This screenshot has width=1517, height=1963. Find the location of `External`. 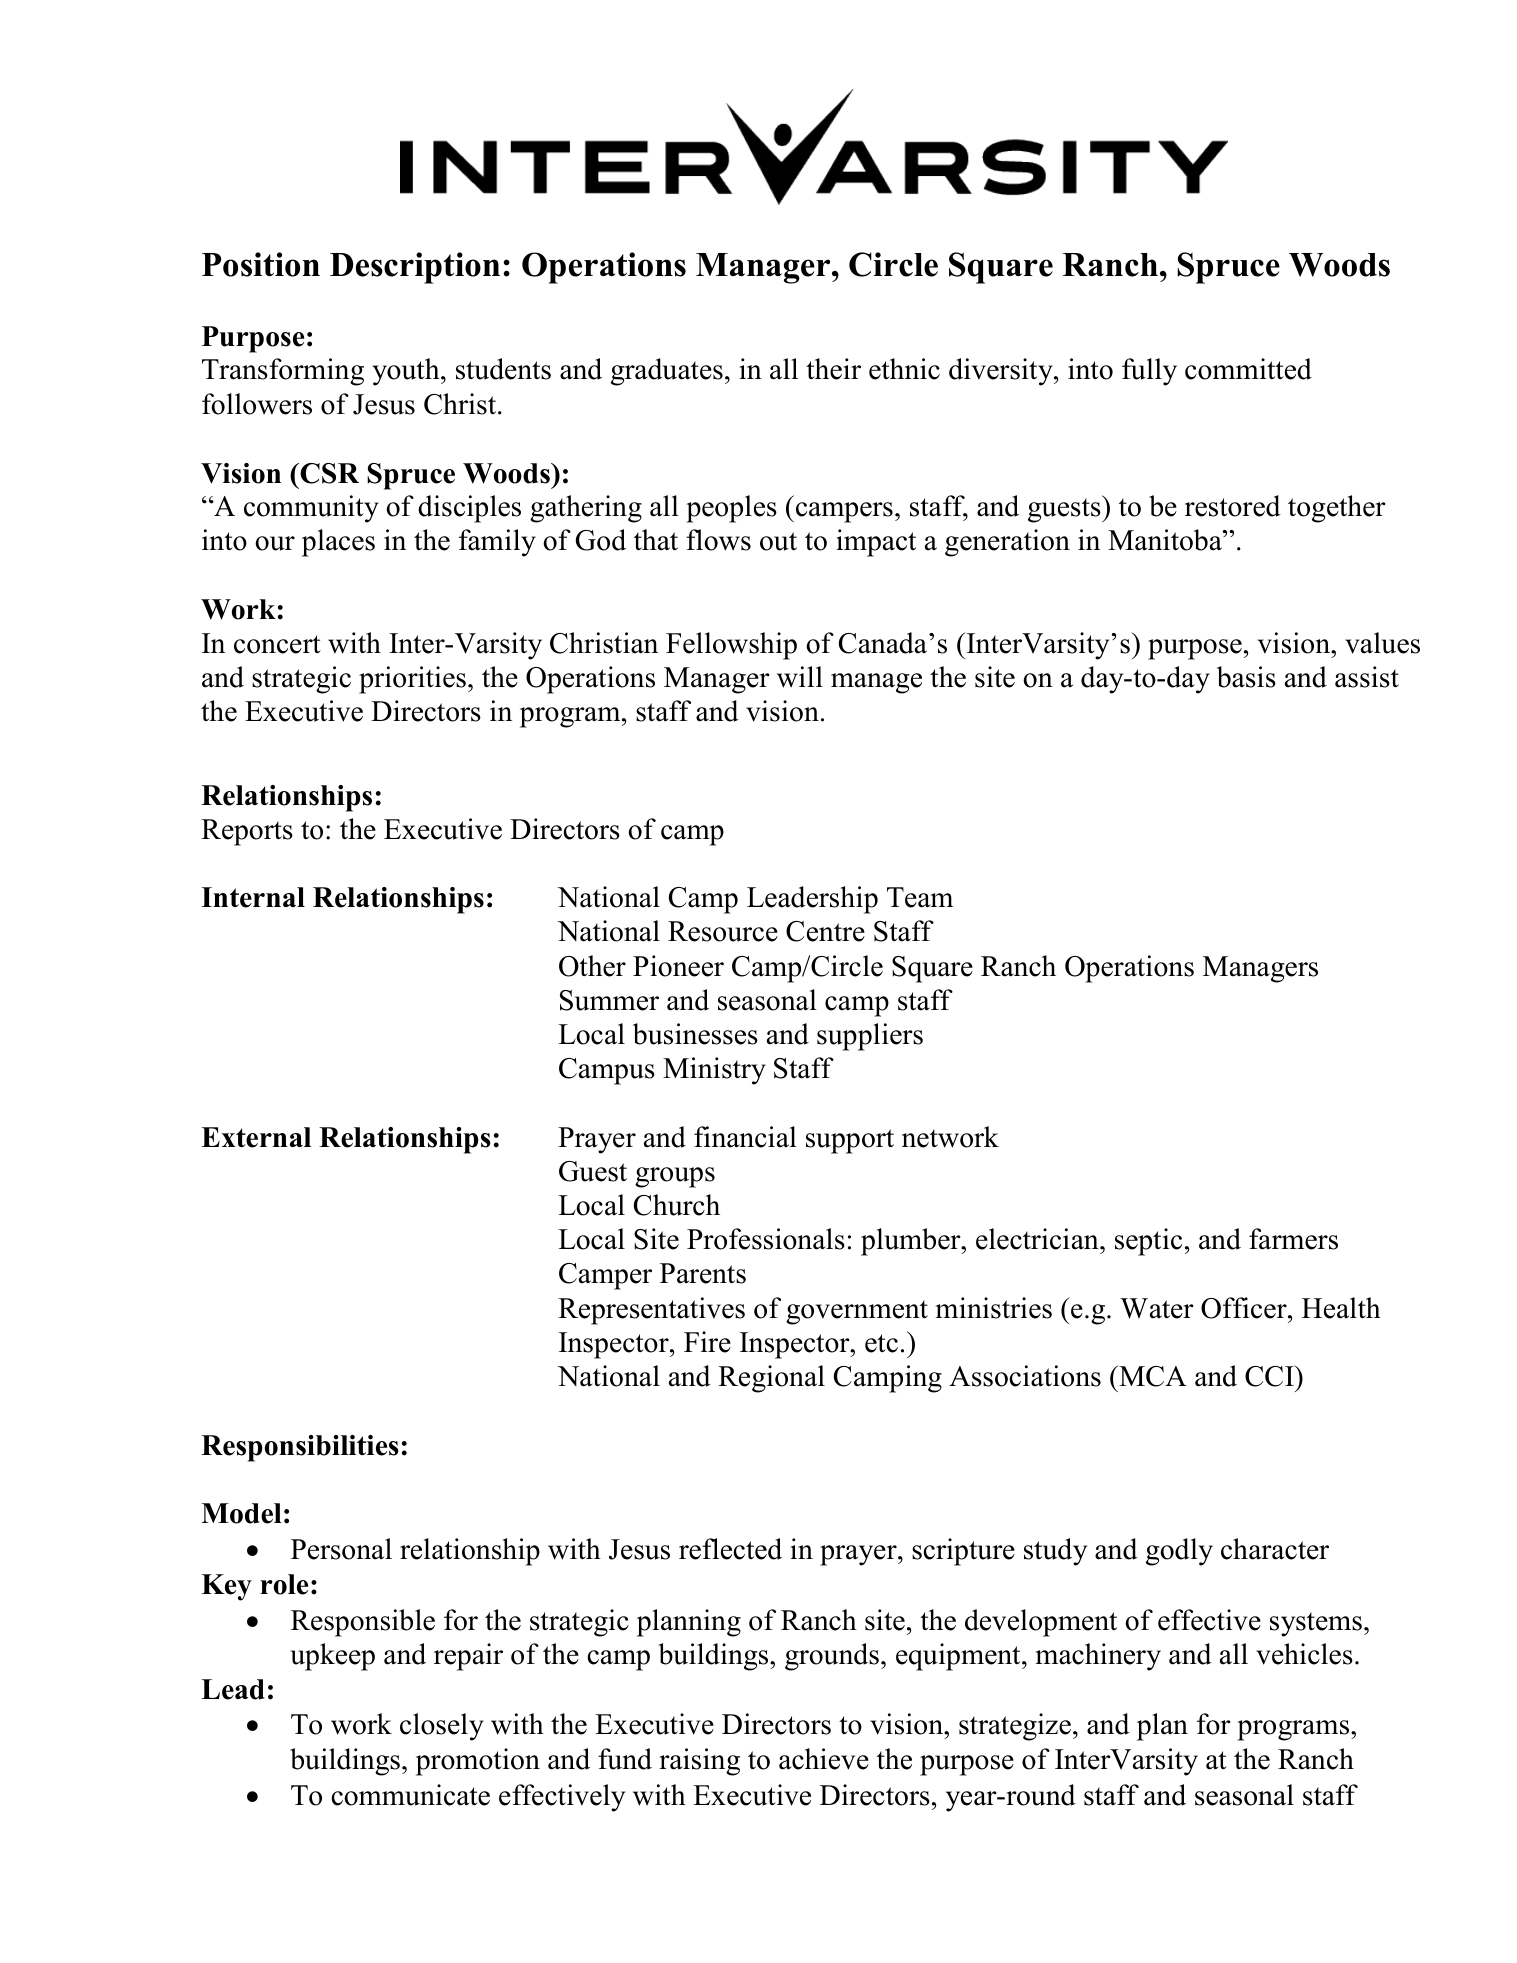

External is located at coordinates (256, 1137).
